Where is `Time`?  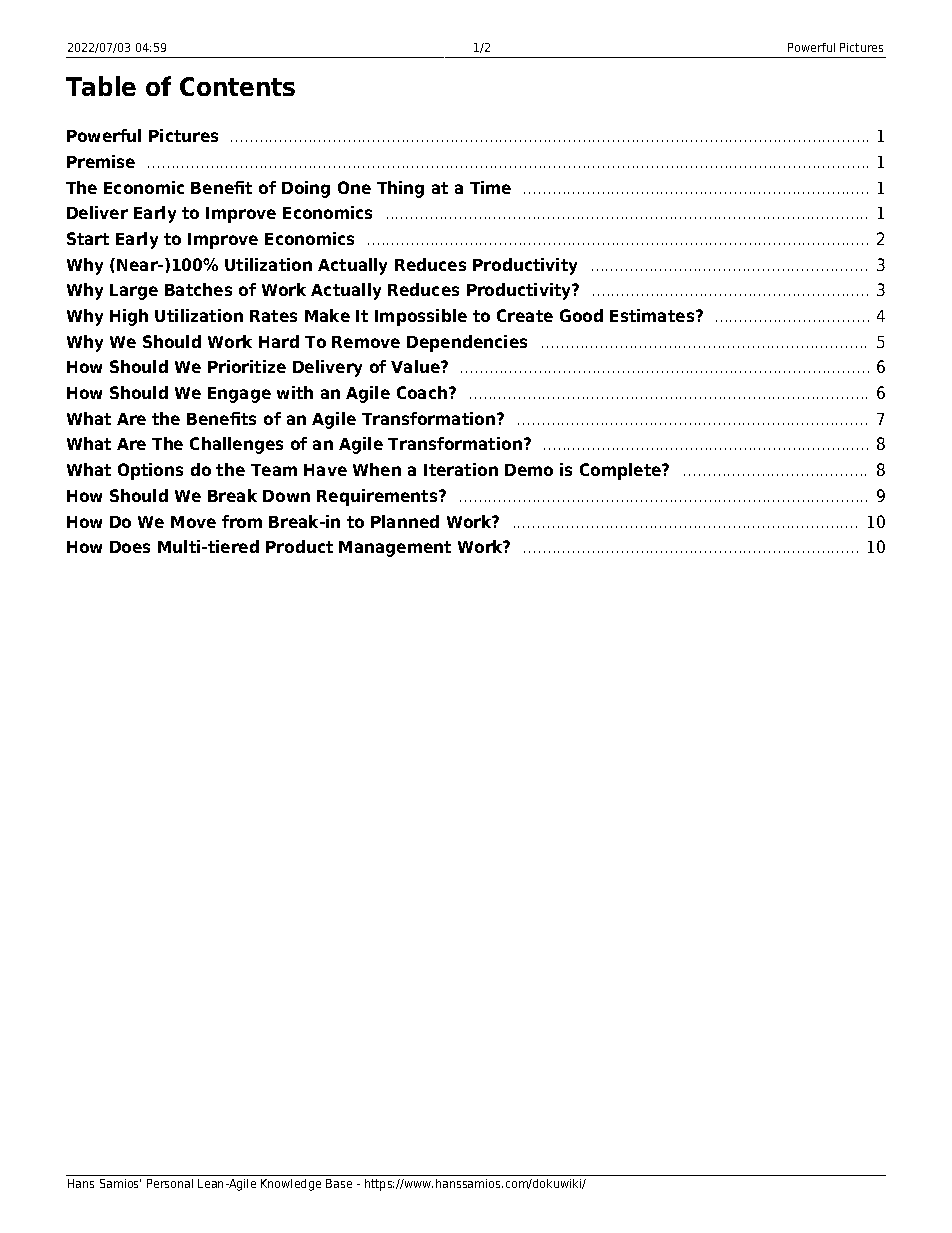 Time is located at coordinates (490, 187).
